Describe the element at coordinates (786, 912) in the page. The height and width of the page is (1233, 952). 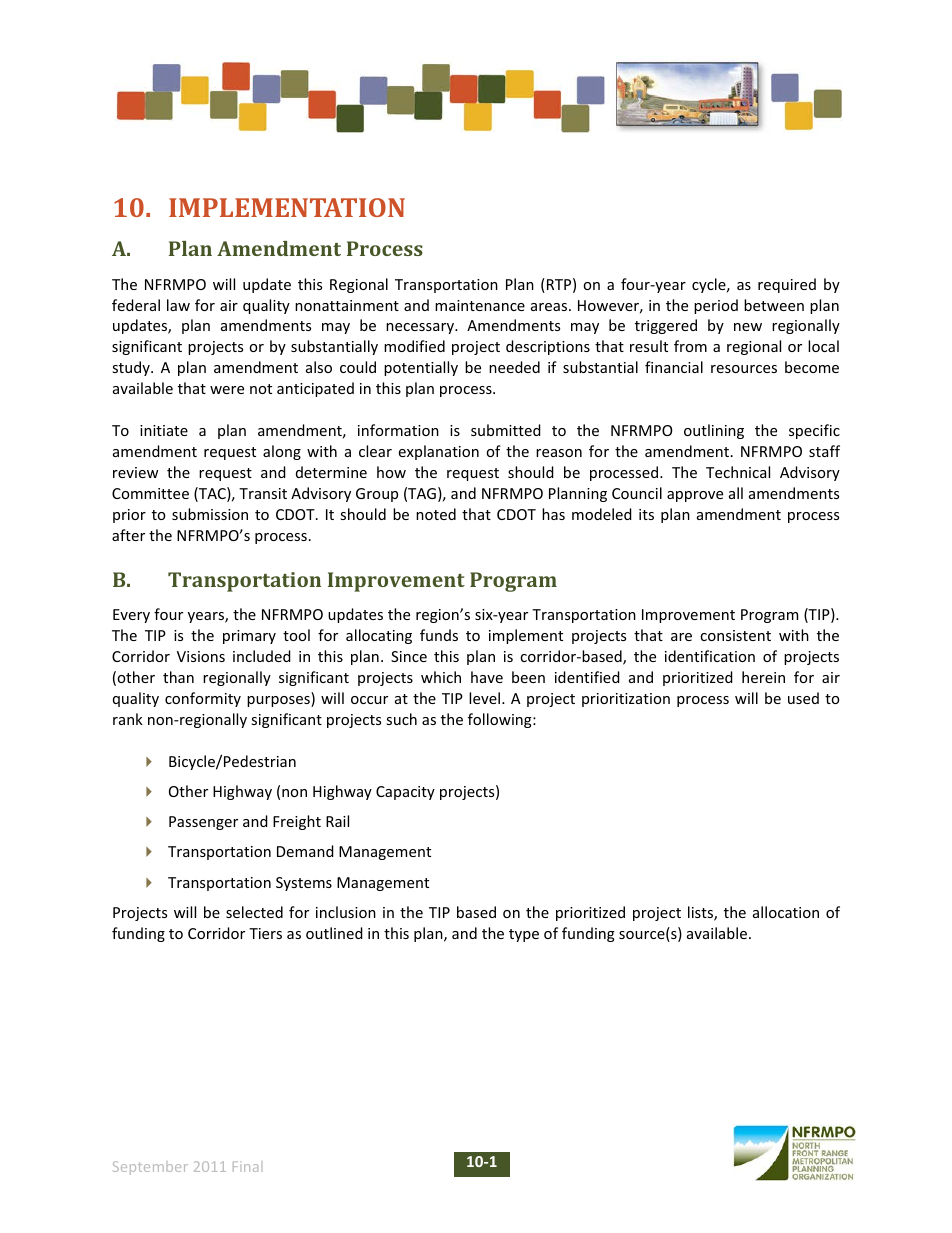
I see `allocation` at that location.
